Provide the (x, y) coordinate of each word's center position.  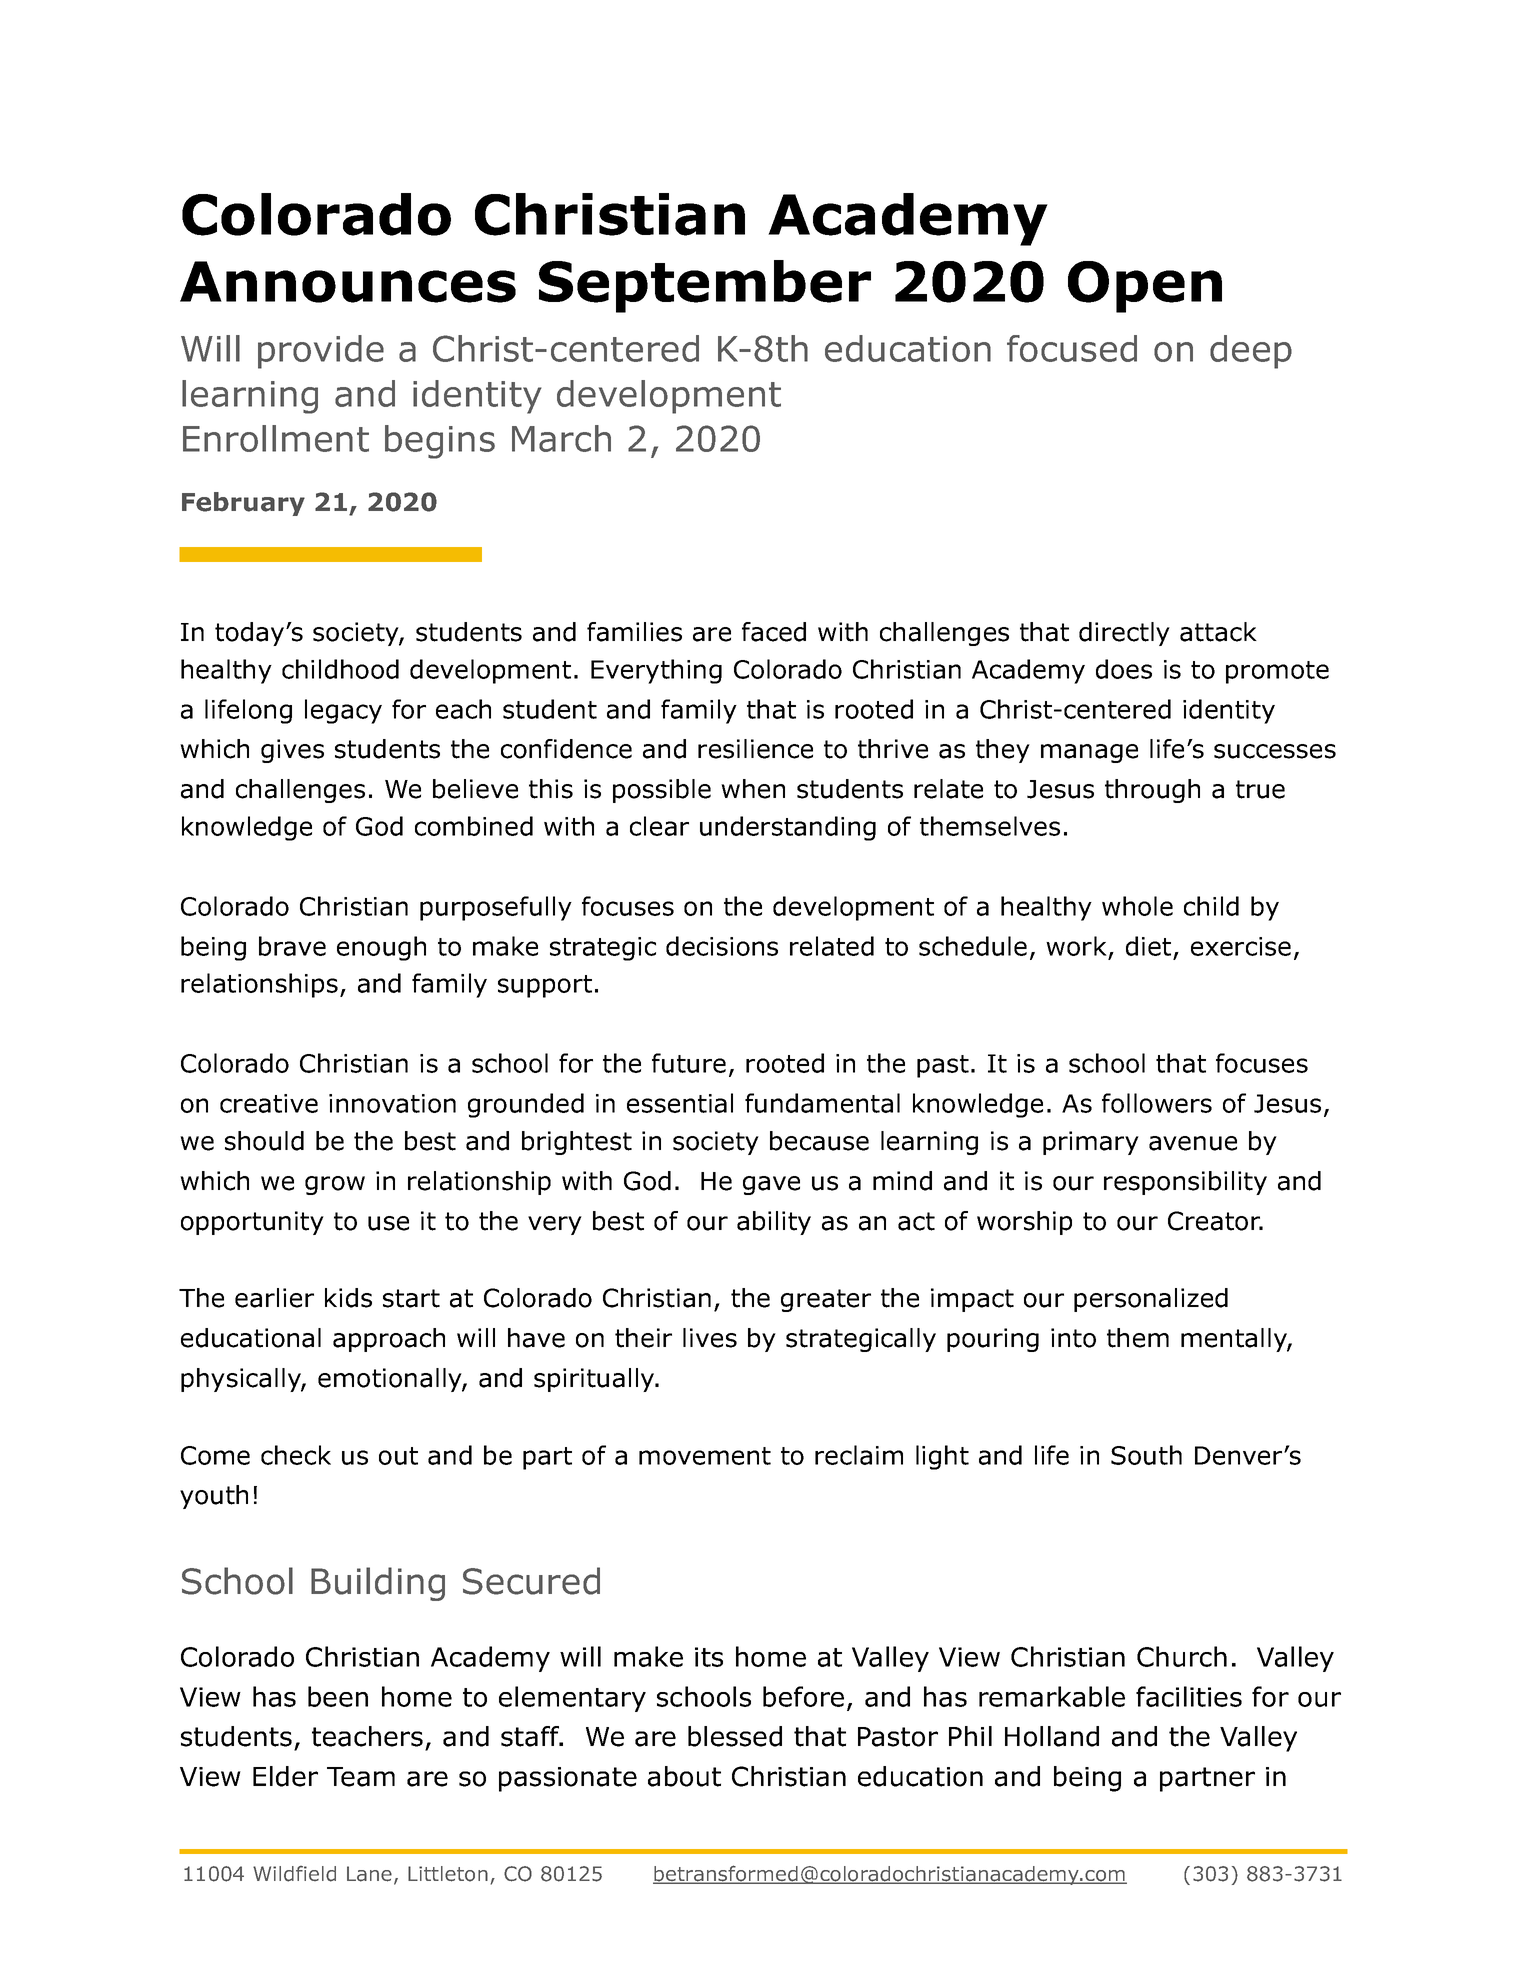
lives (710, 1338)
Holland (1052, 1736)
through (1152, 791)
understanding (788, 828)
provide (321, 352)
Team (361, 1777)
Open (1145, 287)
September (705, 286)
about (684, 1776)
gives (292, 751)
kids (348, 1298)
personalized (1151, 1300)
